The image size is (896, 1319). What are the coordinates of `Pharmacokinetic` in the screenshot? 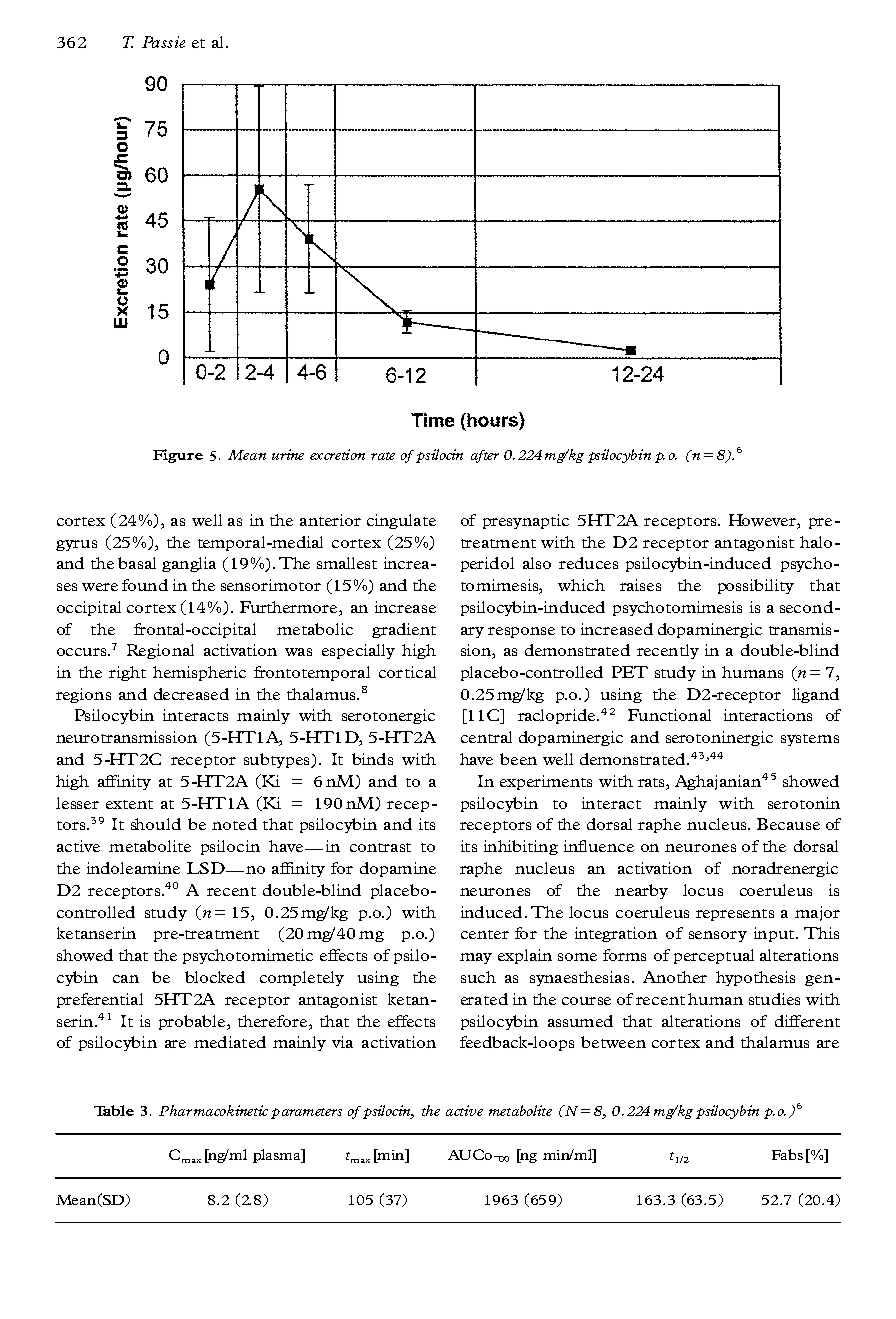 It's located at (213, 1110).
